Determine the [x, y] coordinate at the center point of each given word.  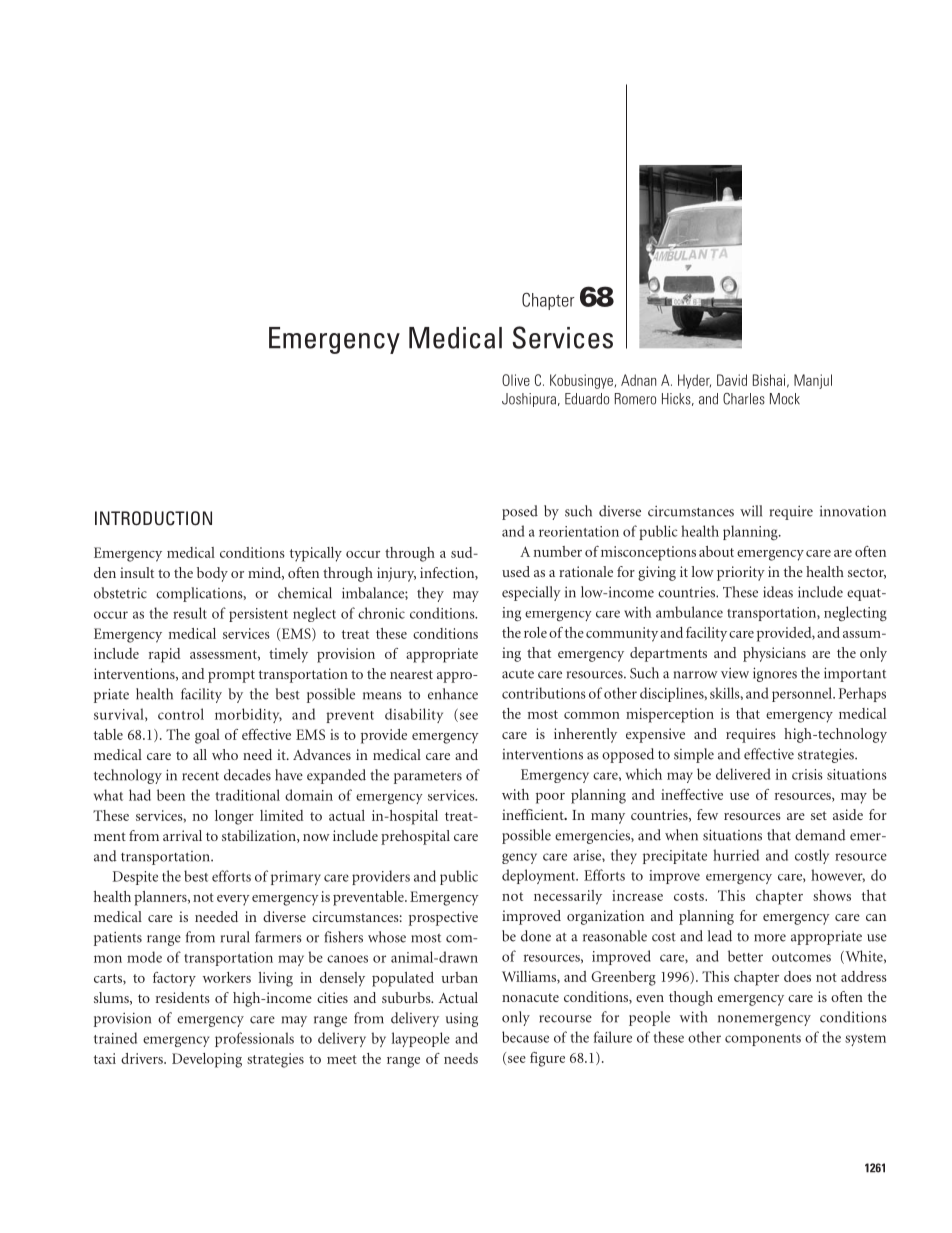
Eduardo [587, 399]
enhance [453, 694]
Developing [207, 1060]
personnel [803, 694]
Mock [785, 399]
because [525, 1037]
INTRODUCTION [153, 518]
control [181, 714]
